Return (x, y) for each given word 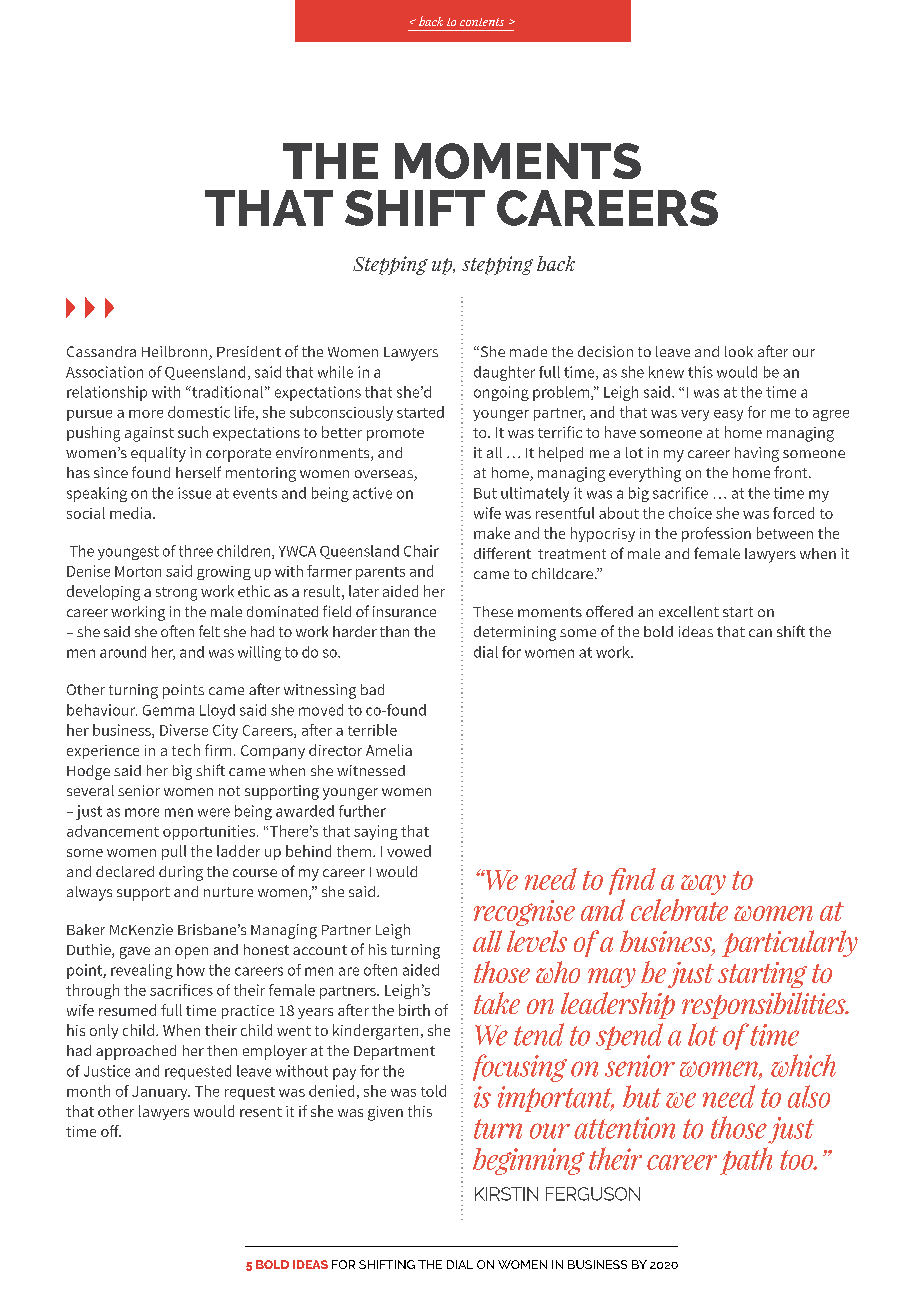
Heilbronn (176, 353)
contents (482, 22)
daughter (504, 373)
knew (666, 372)
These (493, 611)
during (181, 873)
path (746, 1161)
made (528, 351)
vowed (409, 851)
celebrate (679, 910)
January (161, 1093)
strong (176, 594)
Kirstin (506, 1194)
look (739, 351)
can (760, 633)
